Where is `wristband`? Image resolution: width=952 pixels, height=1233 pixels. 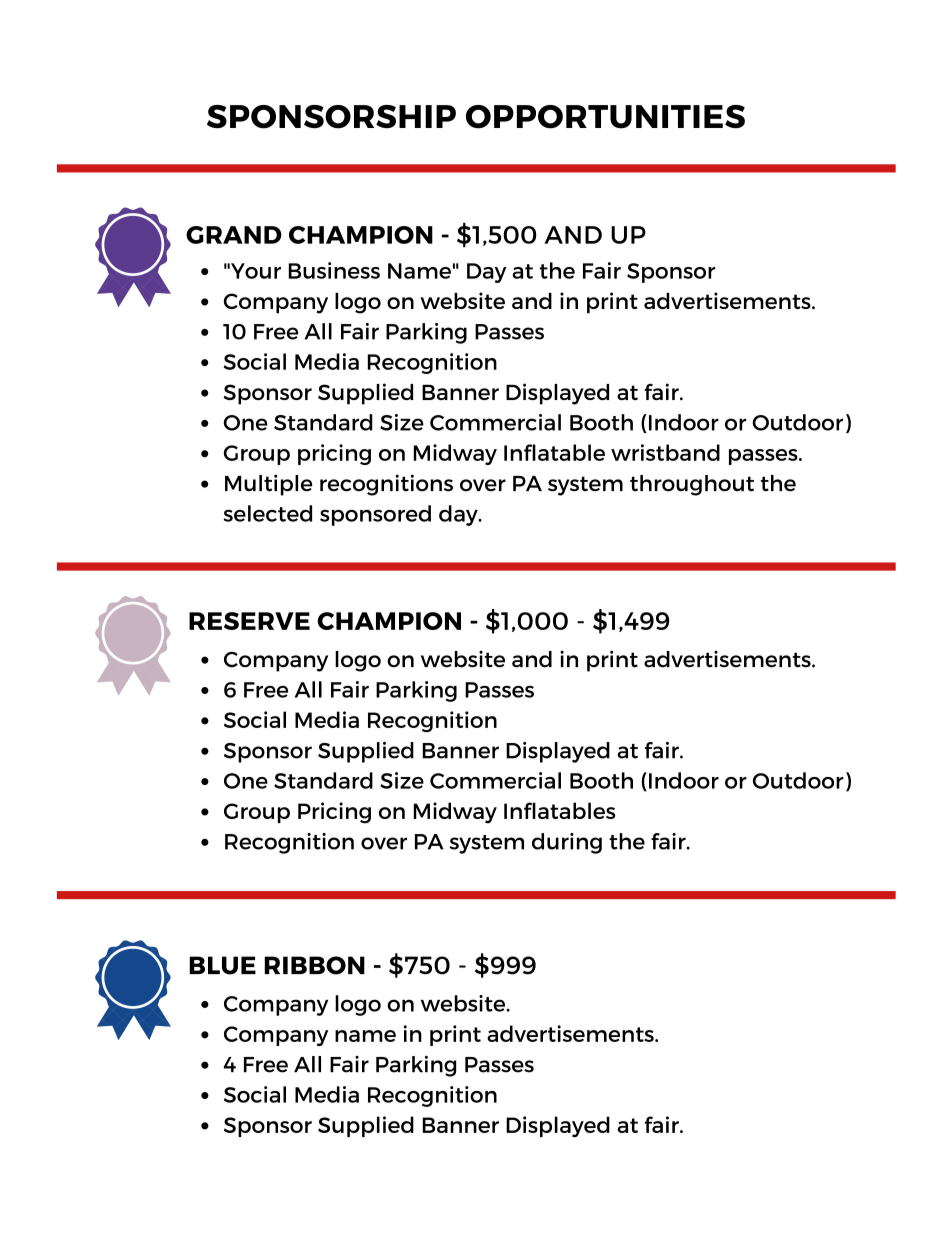 wristband is located at coordinates (665, 452).
